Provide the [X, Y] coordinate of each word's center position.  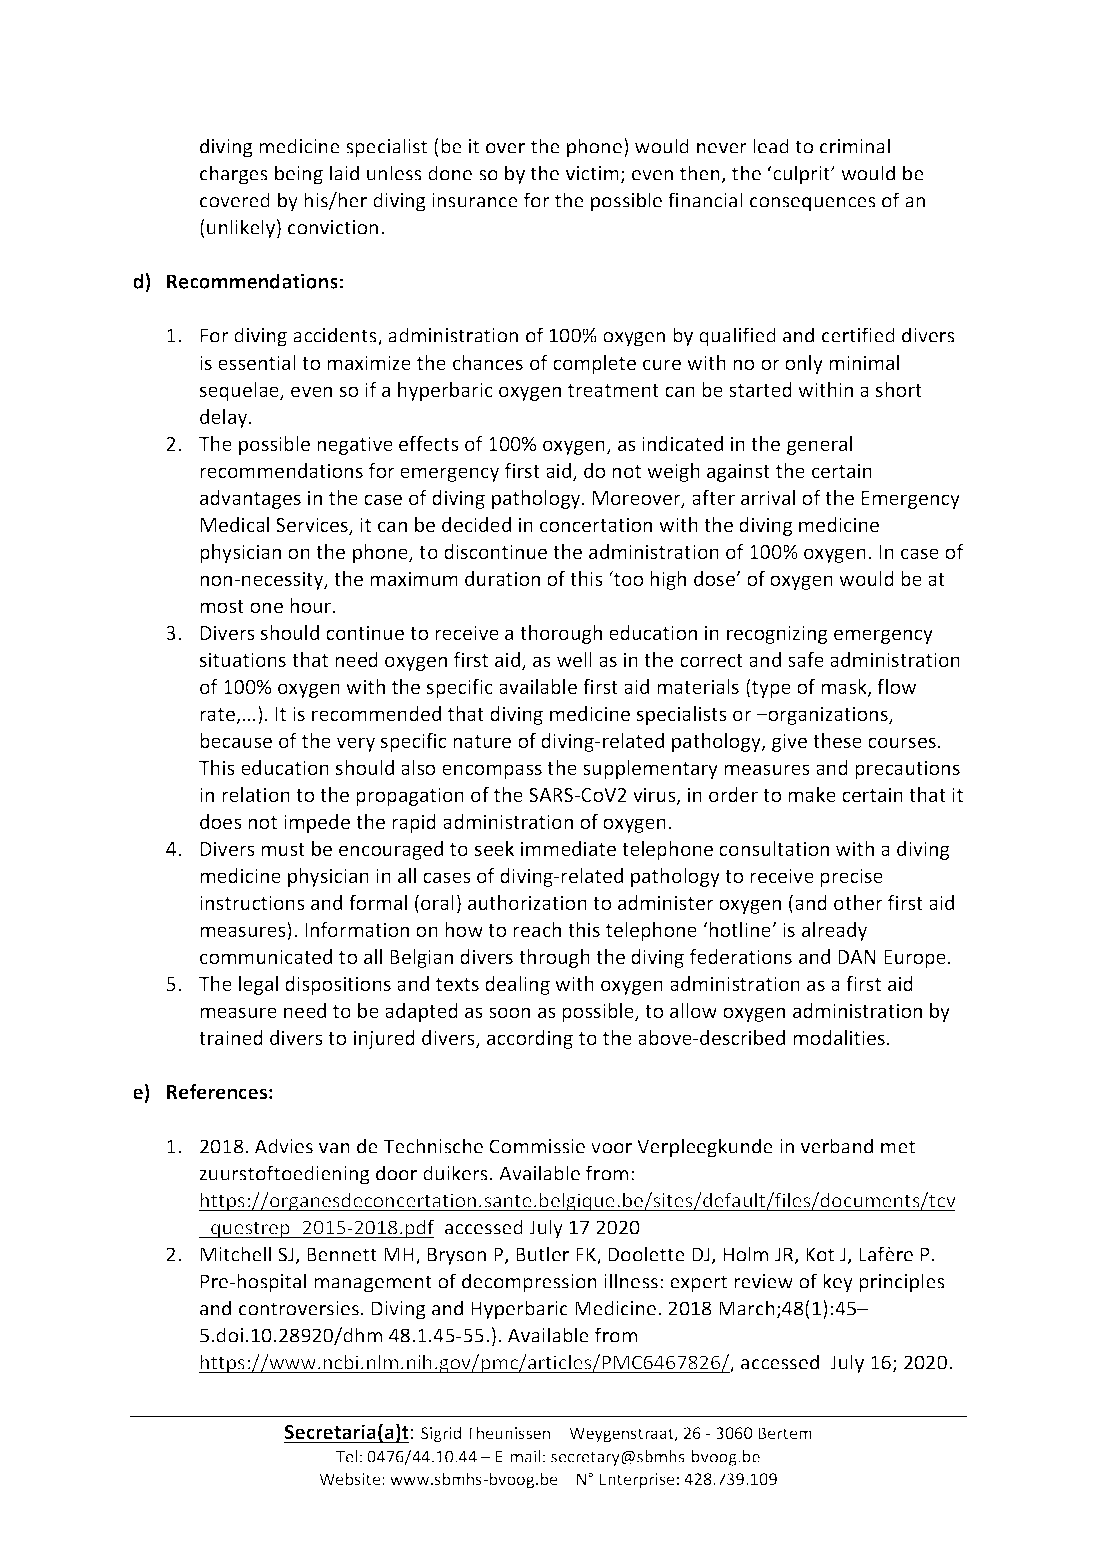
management [373, 1284]
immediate [568, 848]
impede [317, 823]
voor [611, 1148]
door [396, 1173]
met [898, 1147]
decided [476, 524]
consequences [813, 204]
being [299, 175]
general [819, 445]
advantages [250, 499]
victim [592, 173]
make [812, 794]
